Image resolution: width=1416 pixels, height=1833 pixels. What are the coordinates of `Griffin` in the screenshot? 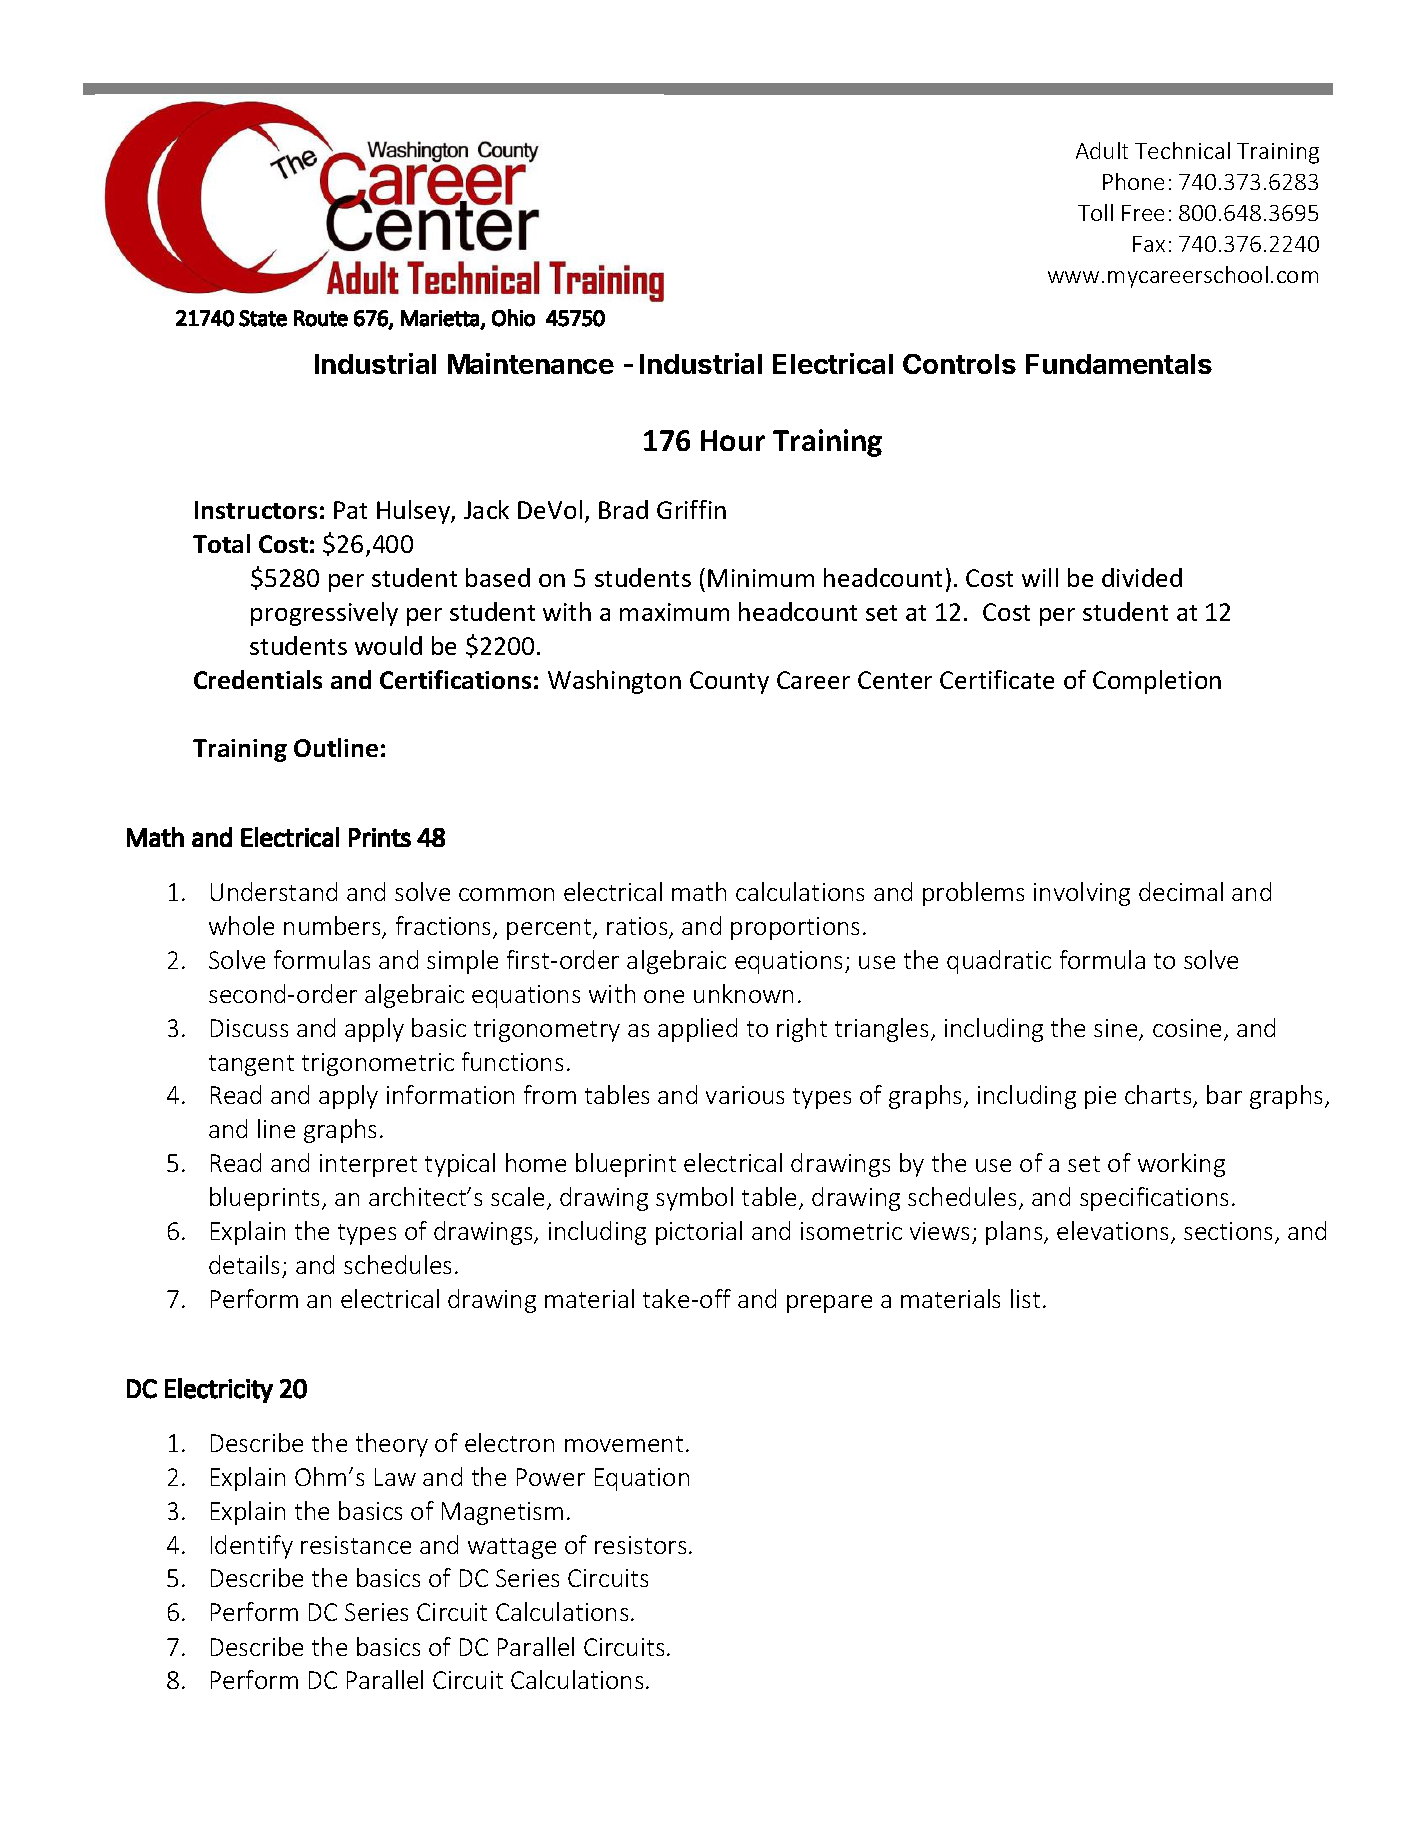 It's located at (691, 509).
